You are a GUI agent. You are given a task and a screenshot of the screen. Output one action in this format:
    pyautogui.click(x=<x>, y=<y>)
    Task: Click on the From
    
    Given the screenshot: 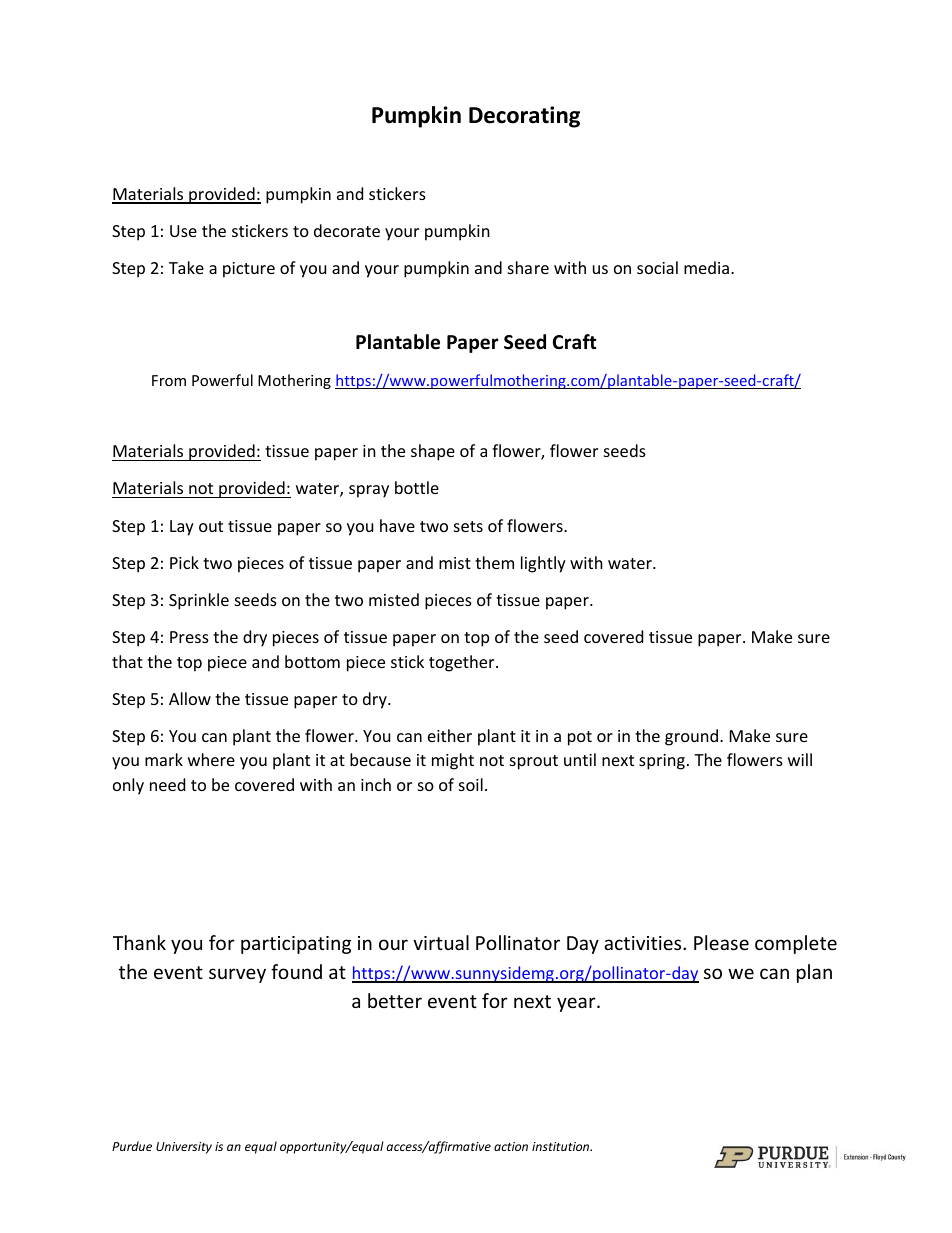 What is the action you would take?
    pyautogui.click(x=169, y=380)
